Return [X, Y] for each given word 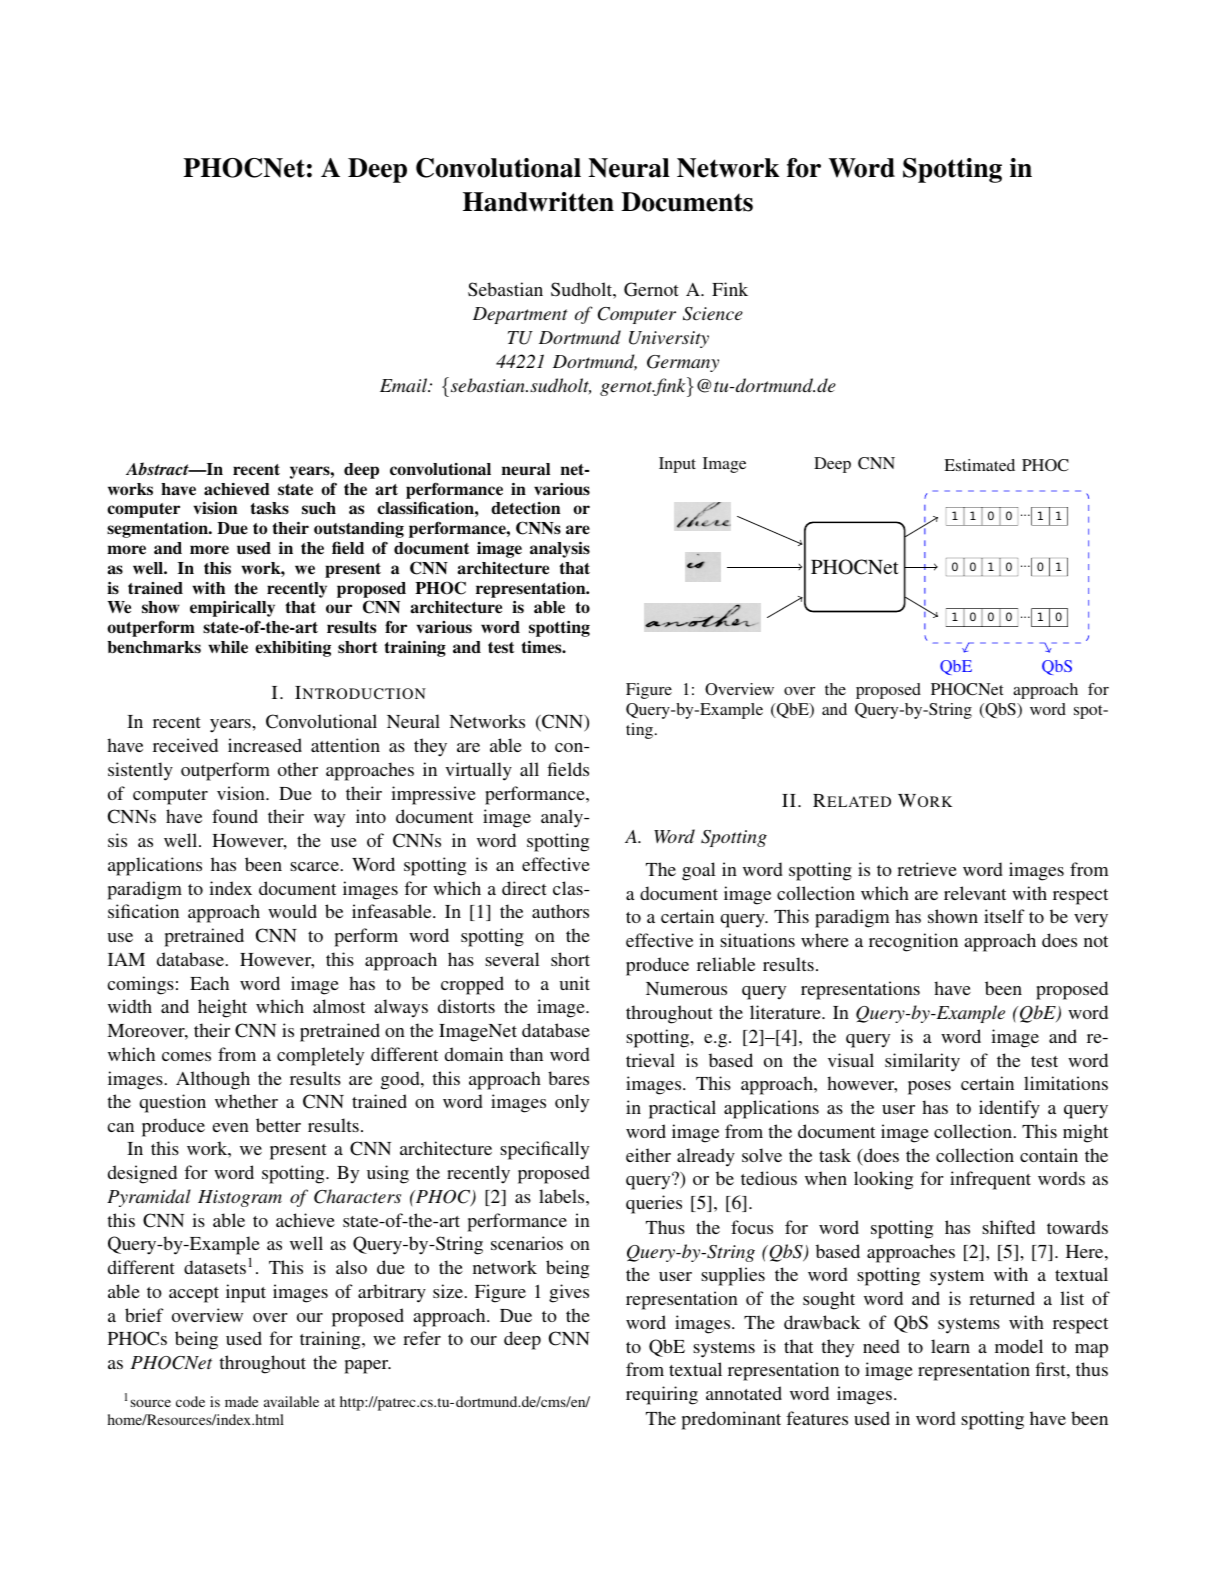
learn [950, 1346]
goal [699, 871]
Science [713, 314]
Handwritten [538, 202]
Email [405, 385]
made [241, 1401]
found [235, 816]
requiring [662, 1395]
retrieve [927, 869]
